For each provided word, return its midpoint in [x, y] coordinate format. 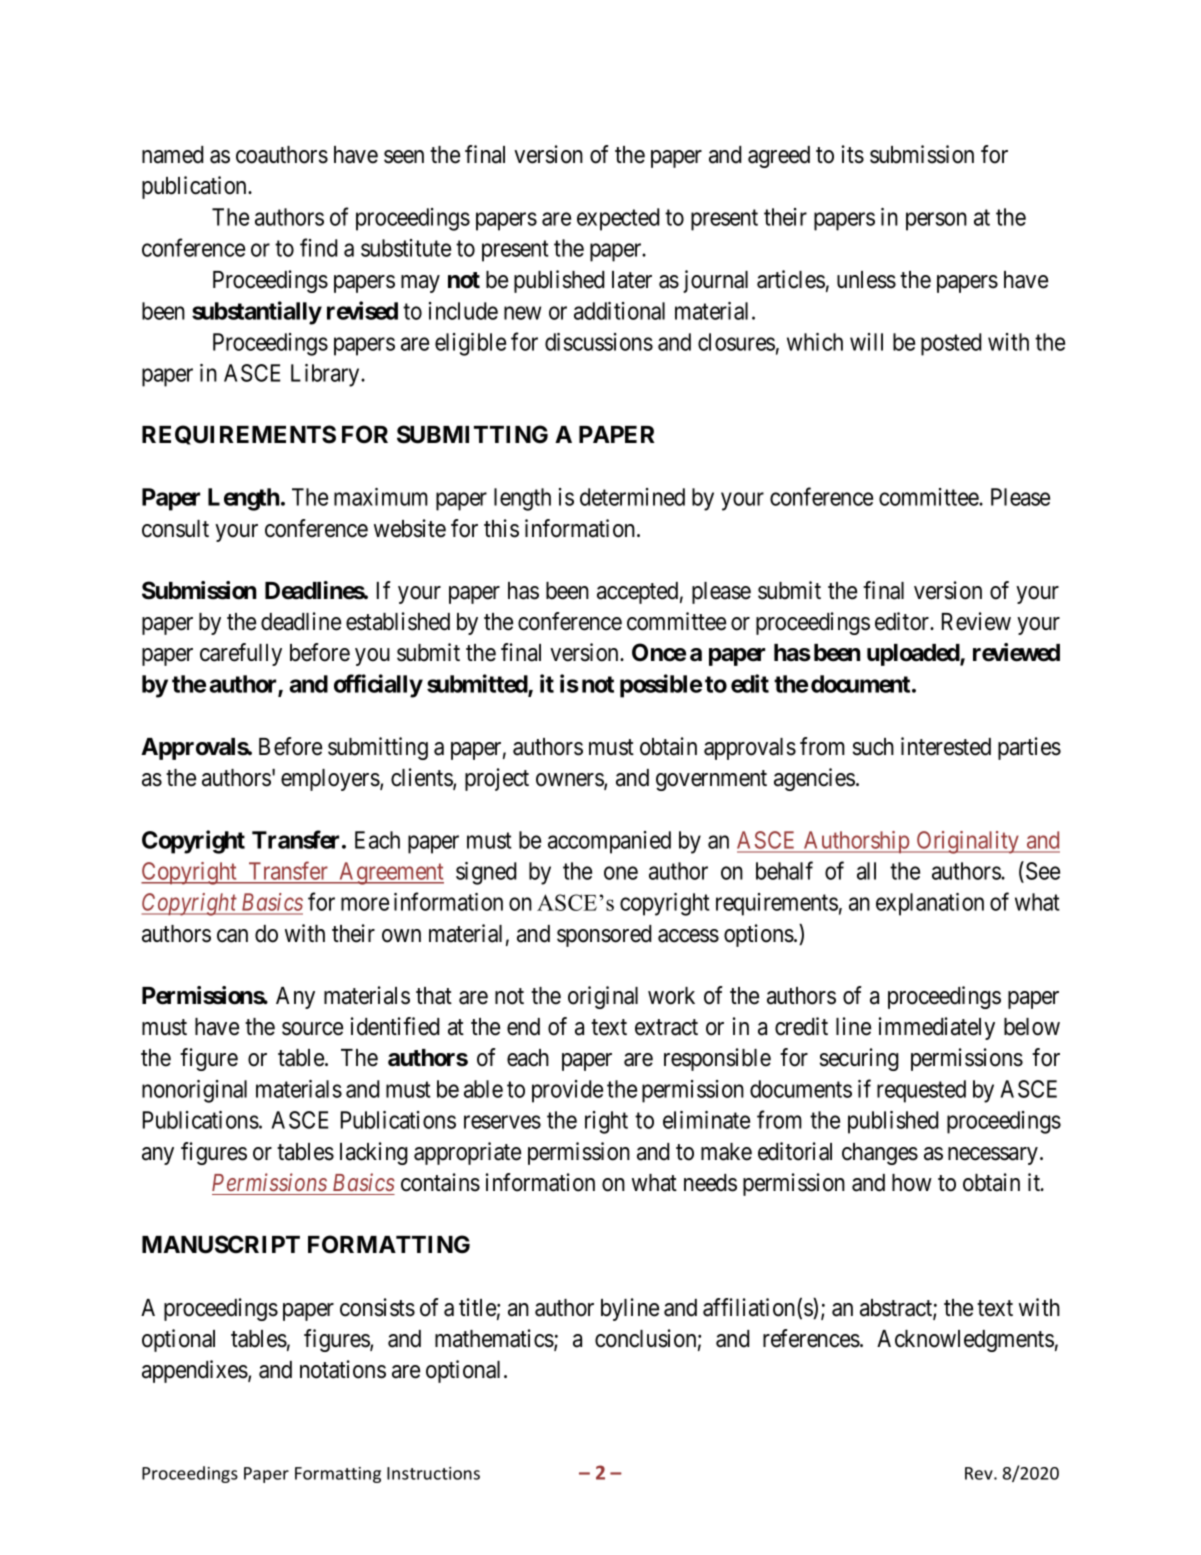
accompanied [609, 842]
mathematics [495, 1339]
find [319, 247]
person [936, 221]
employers [330, 780]
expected [618, 219]
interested [946, 746]
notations [343, 1369]
